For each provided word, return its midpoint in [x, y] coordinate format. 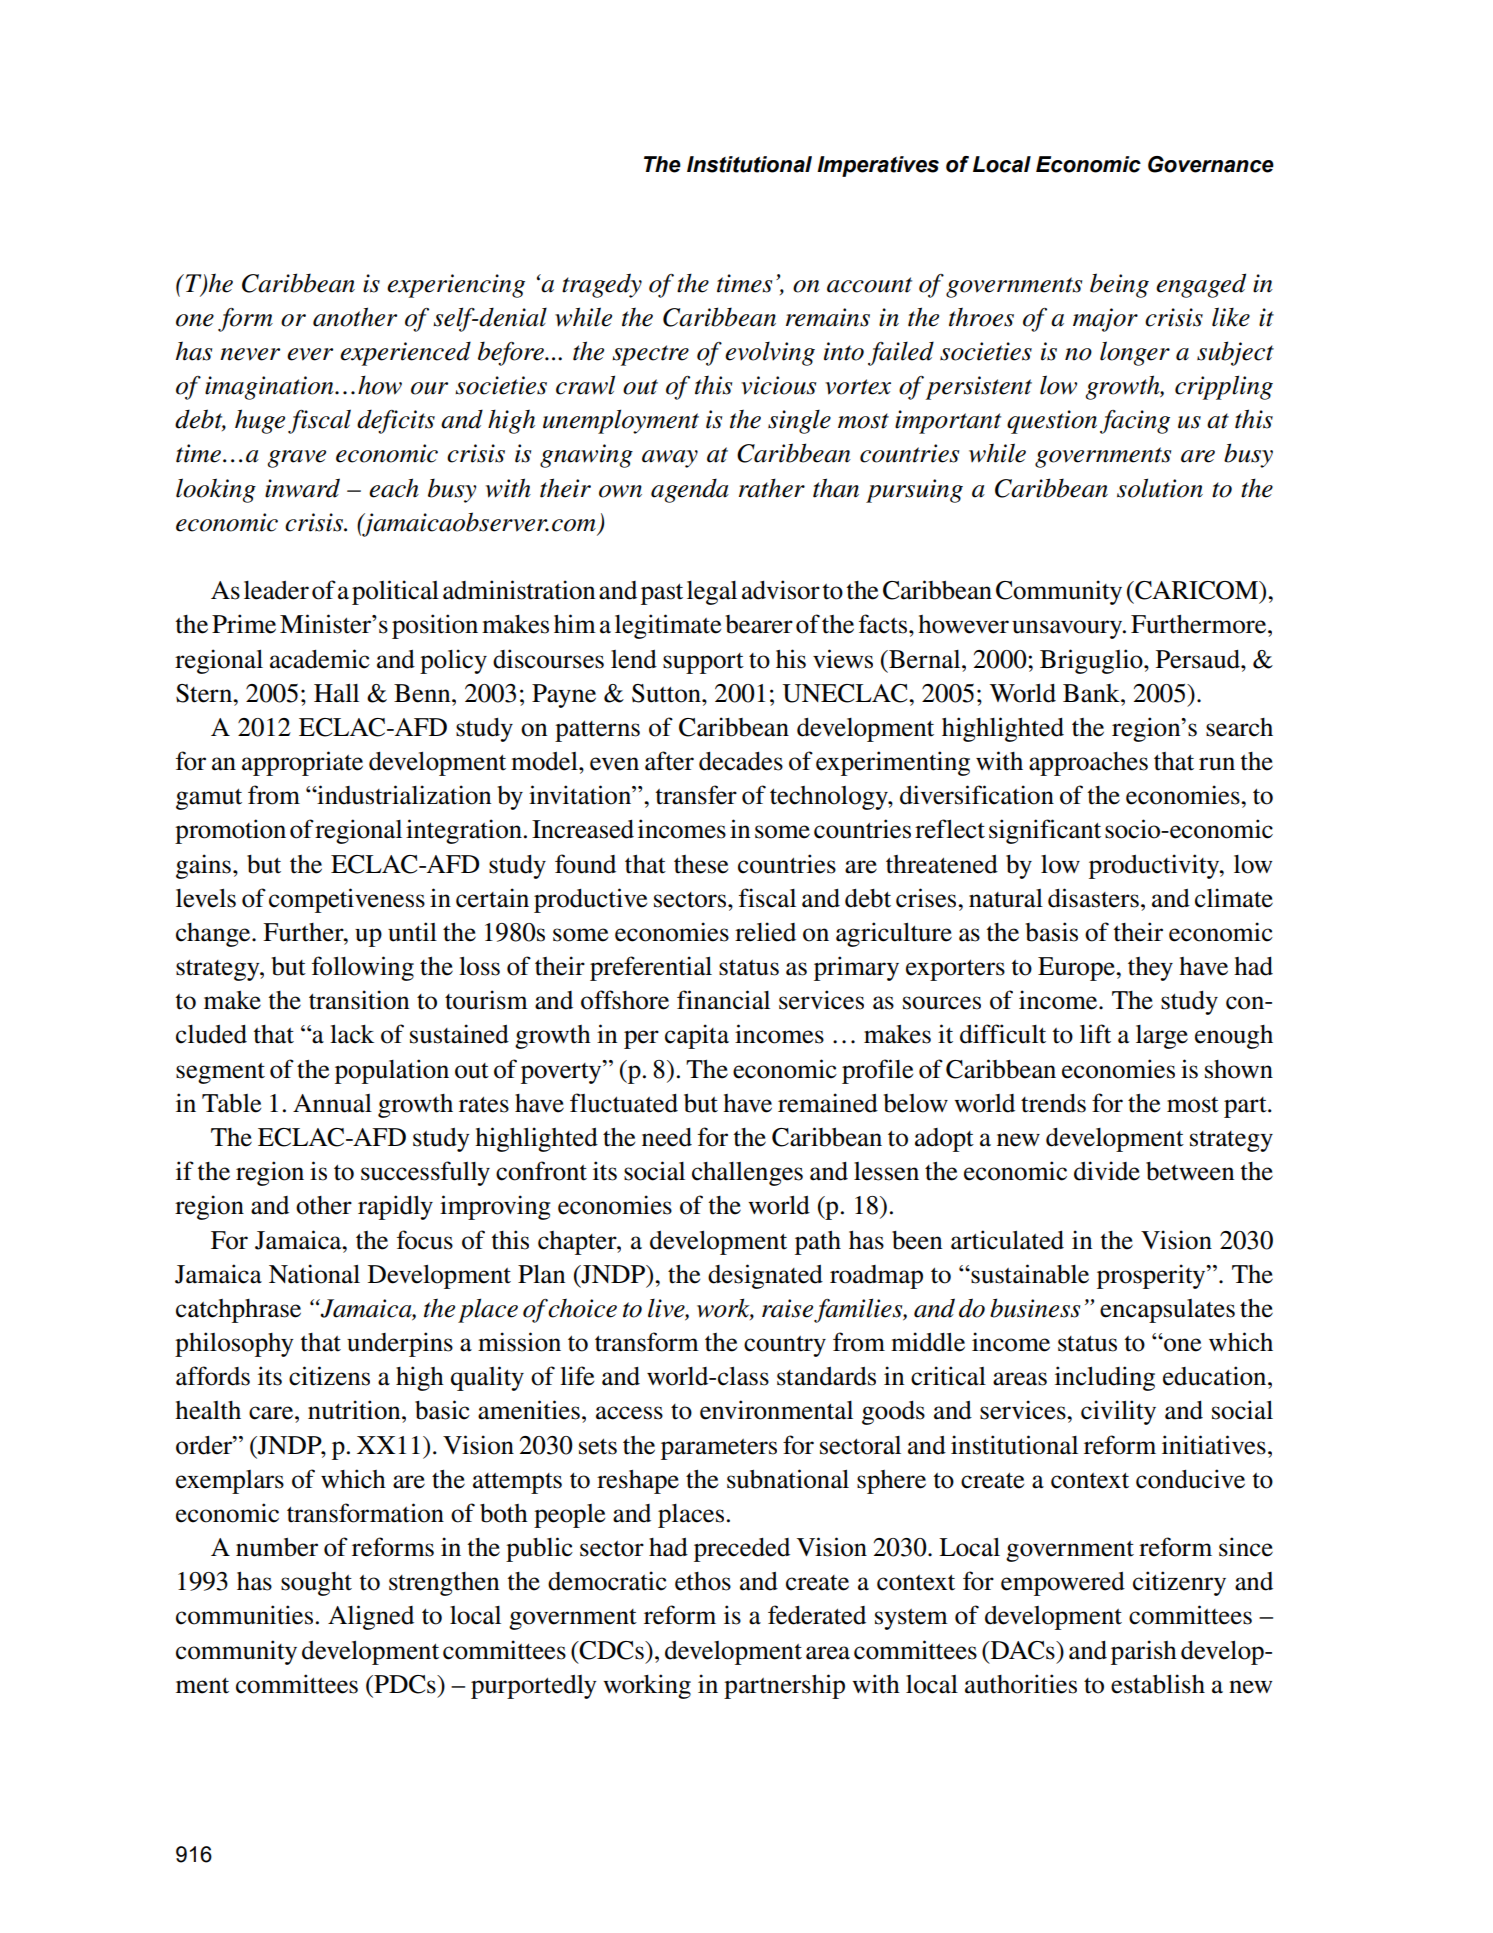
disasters [1093, 898]
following [363, 968]
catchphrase [238, 1311]
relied [765, 932]
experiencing [456, 286]
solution [1160, 488]
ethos [703, 1581]
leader [276, 590]
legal [712, 593]
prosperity [1152, 1276]
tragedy [602, 285]
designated [765, 1276]
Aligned [371, 1617]
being [1119, 285]
